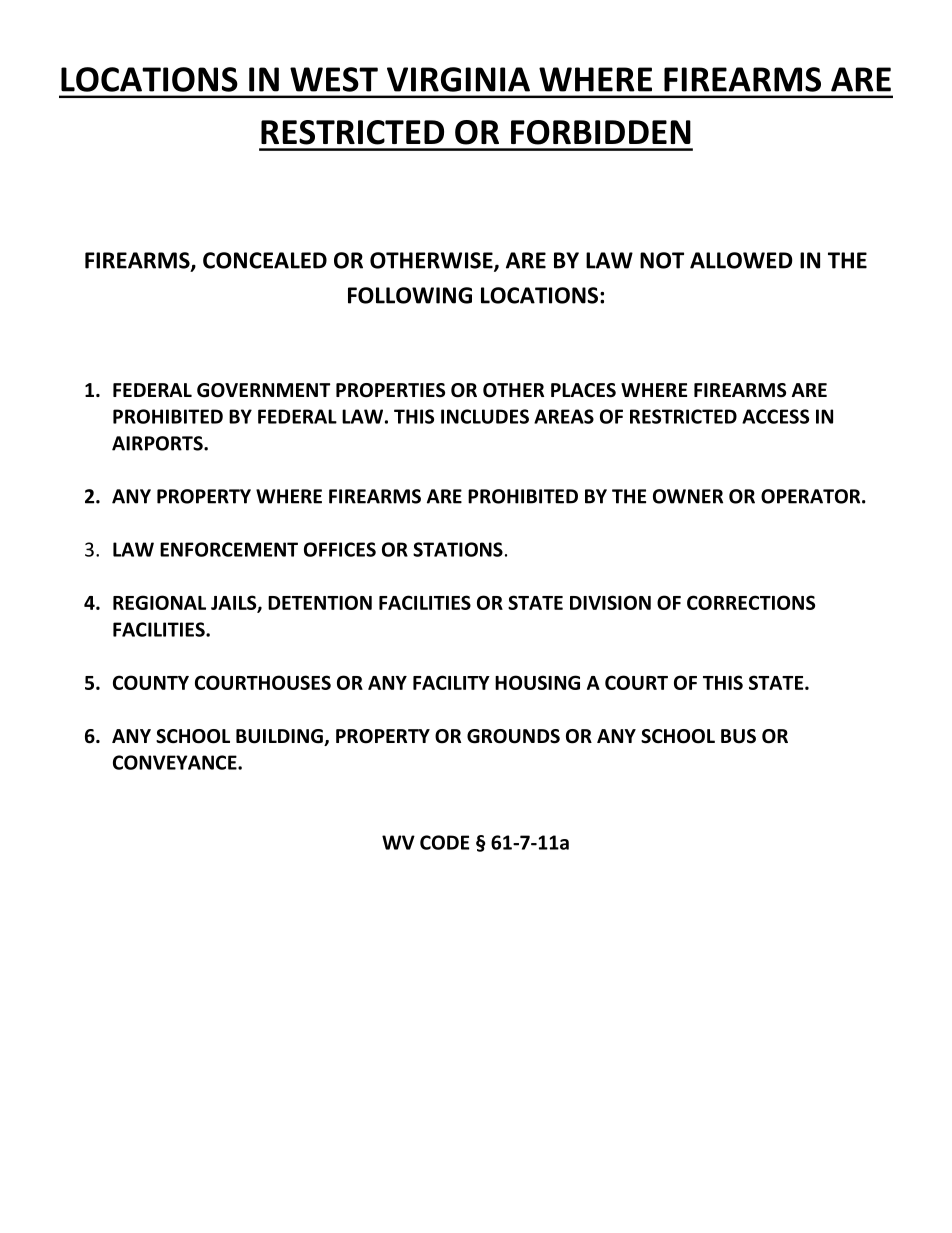  Describe the element at coordinates (265, 260) in the page. I see `CONCEALED` at that location.
